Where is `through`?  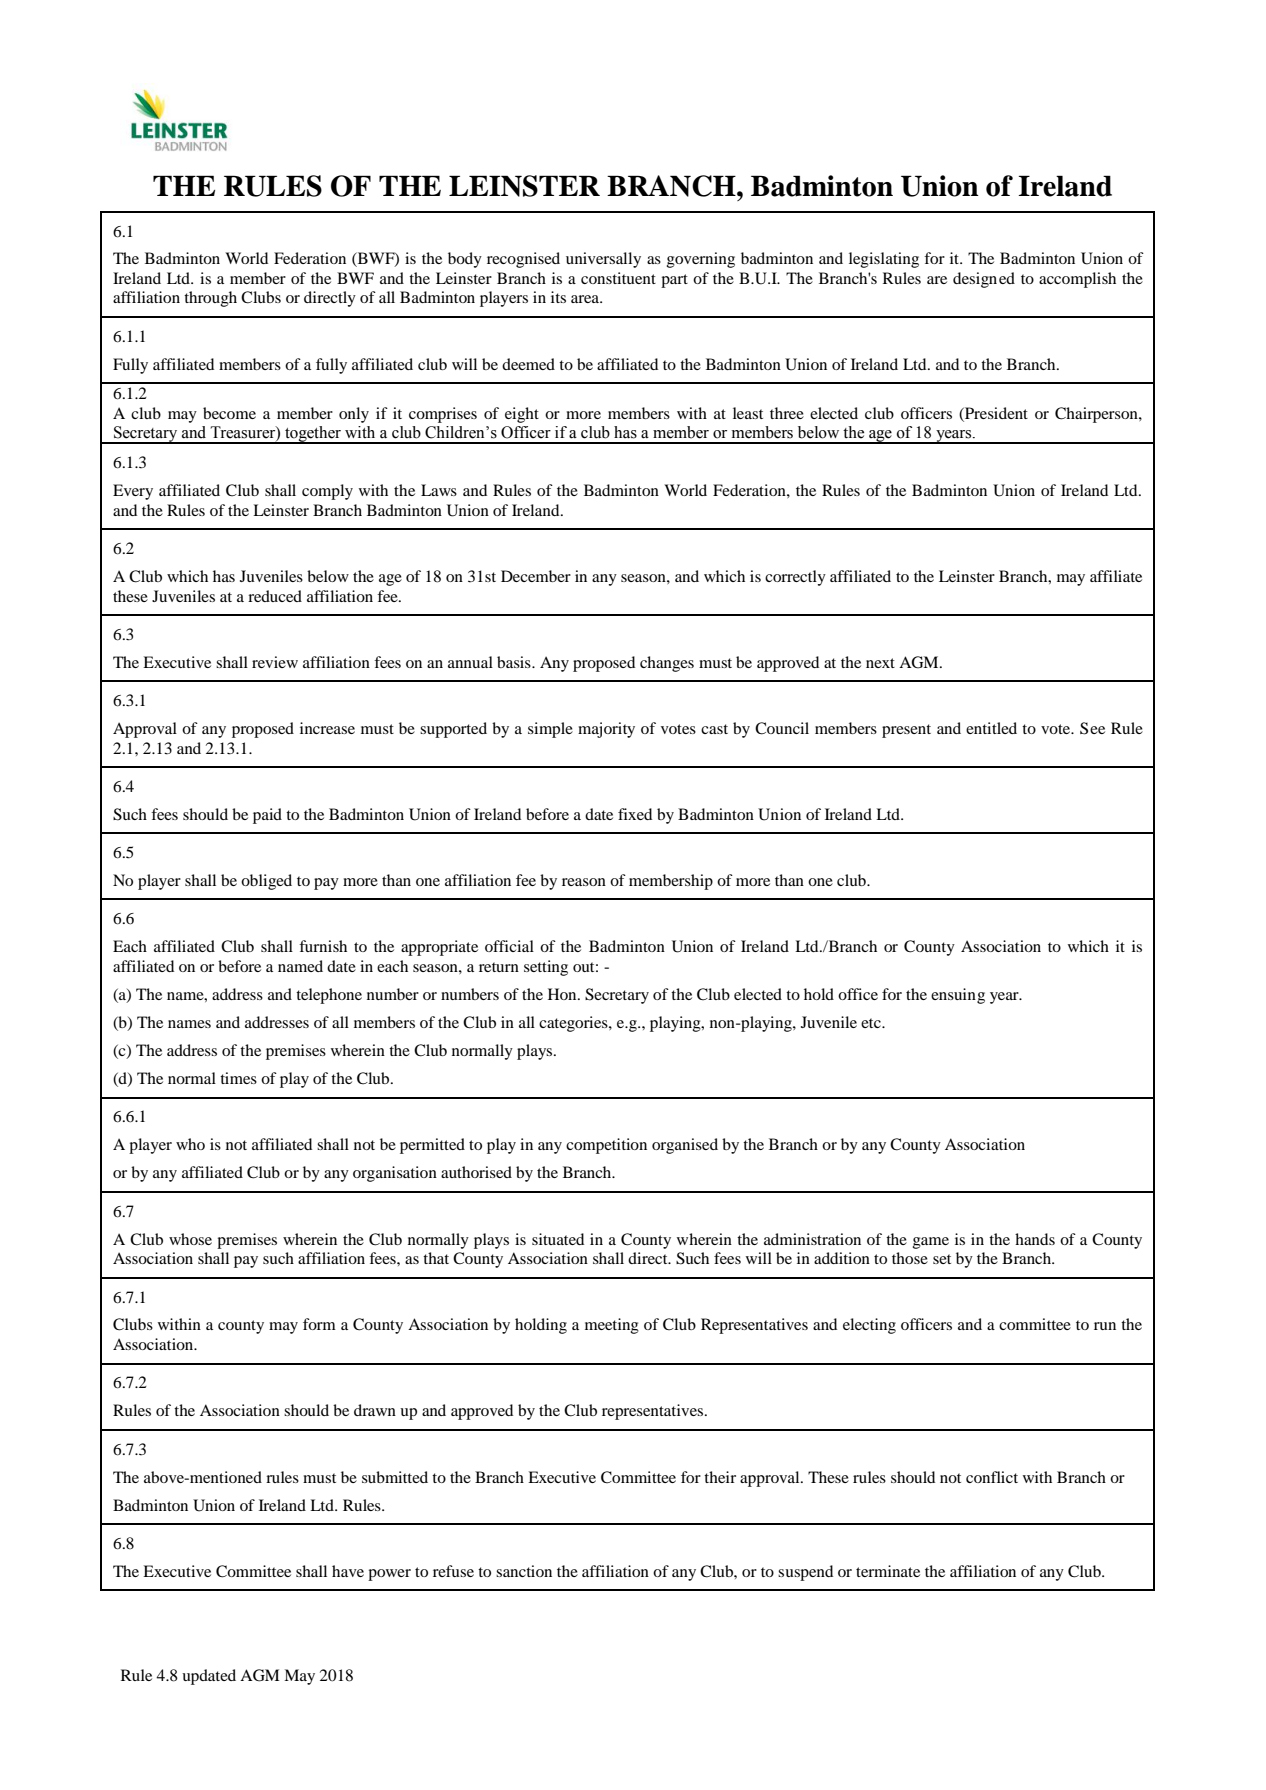 through is located at coordinates (210, 299).
